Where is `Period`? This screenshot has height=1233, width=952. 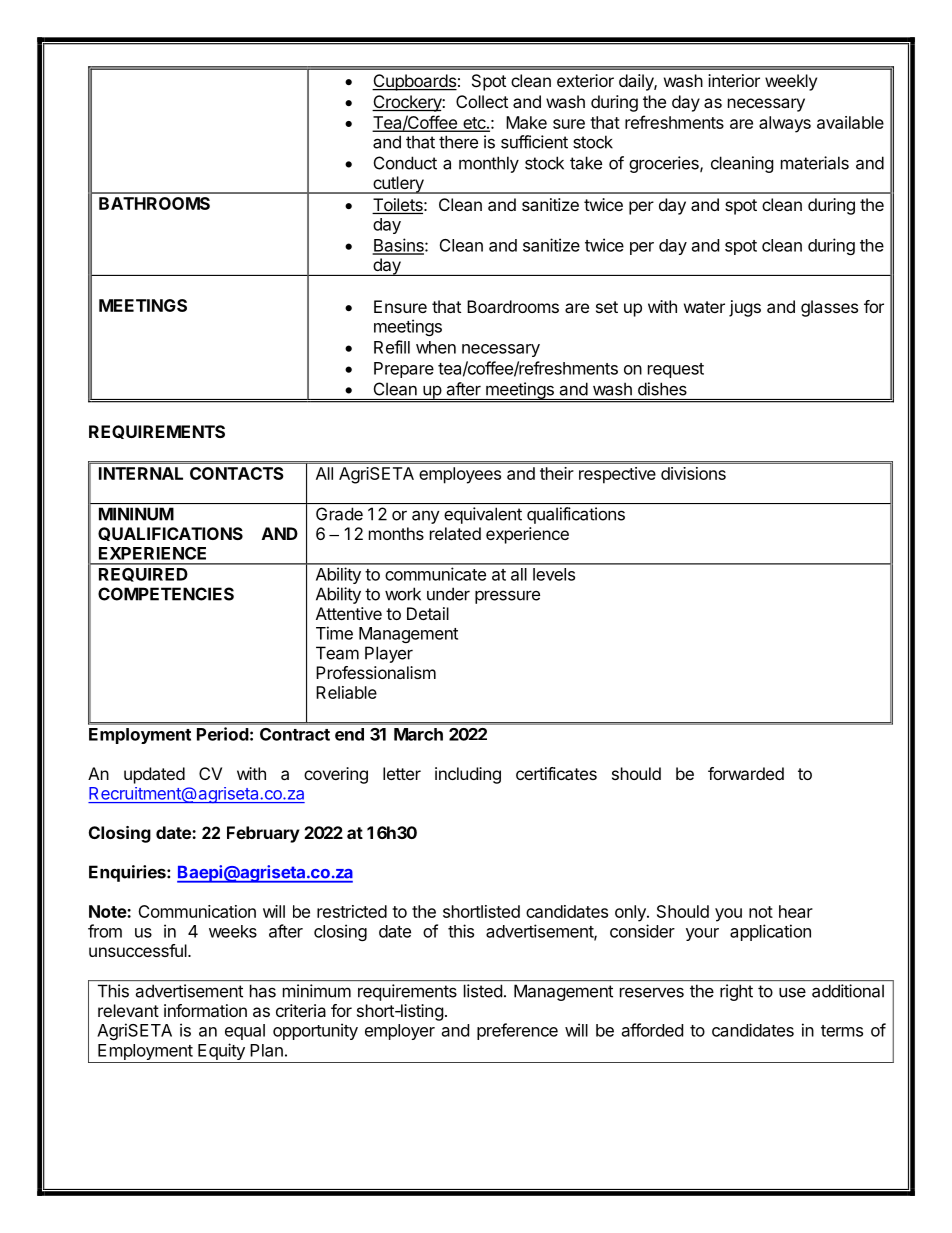
Period is located at coordinates (223, 734).
